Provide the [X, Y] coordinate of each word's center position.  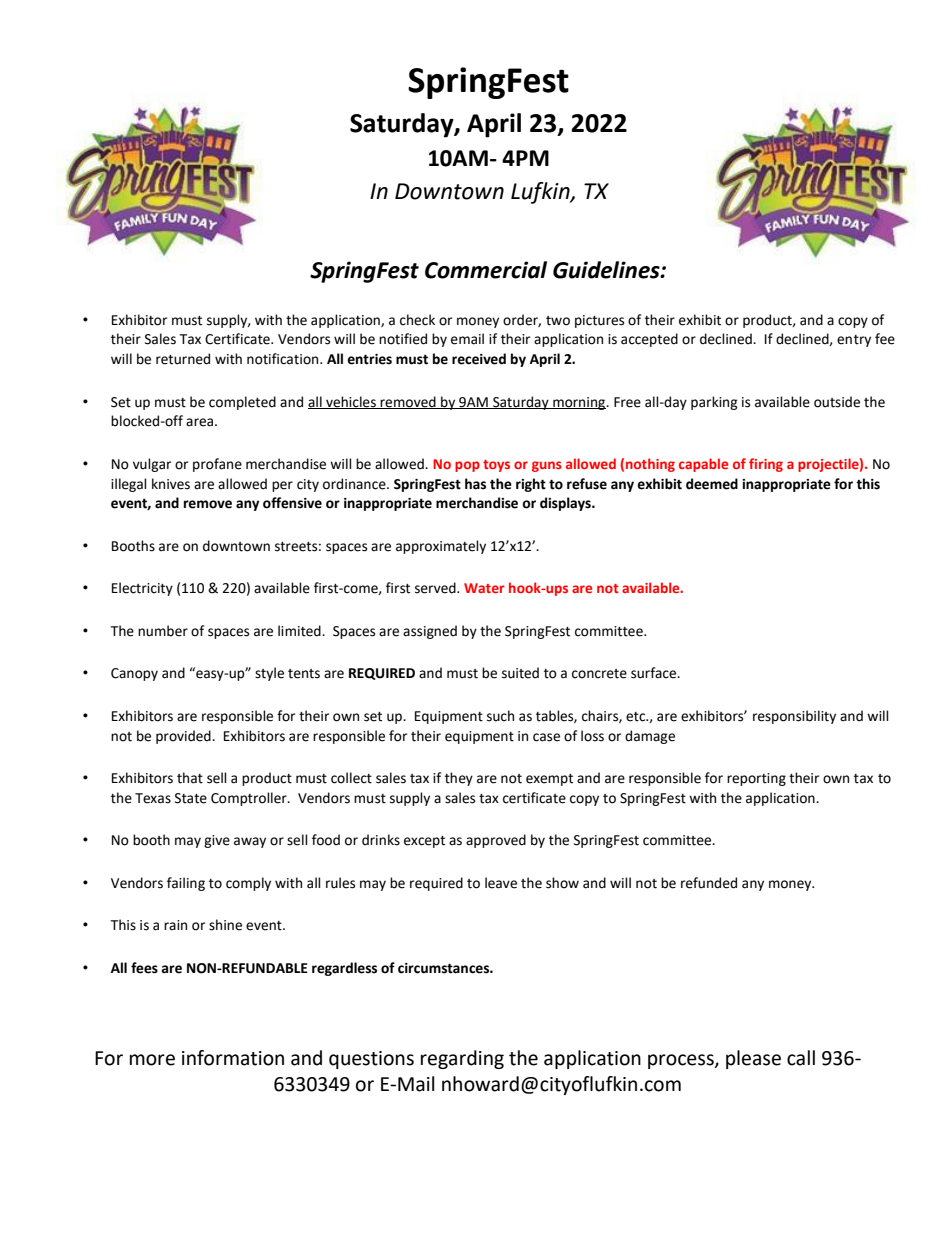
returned [183, 359]
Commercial [486, 270]
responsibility [794, 717]
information [233, 1058]
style [269, 674]
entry [854, 341]
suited [520, 673]
